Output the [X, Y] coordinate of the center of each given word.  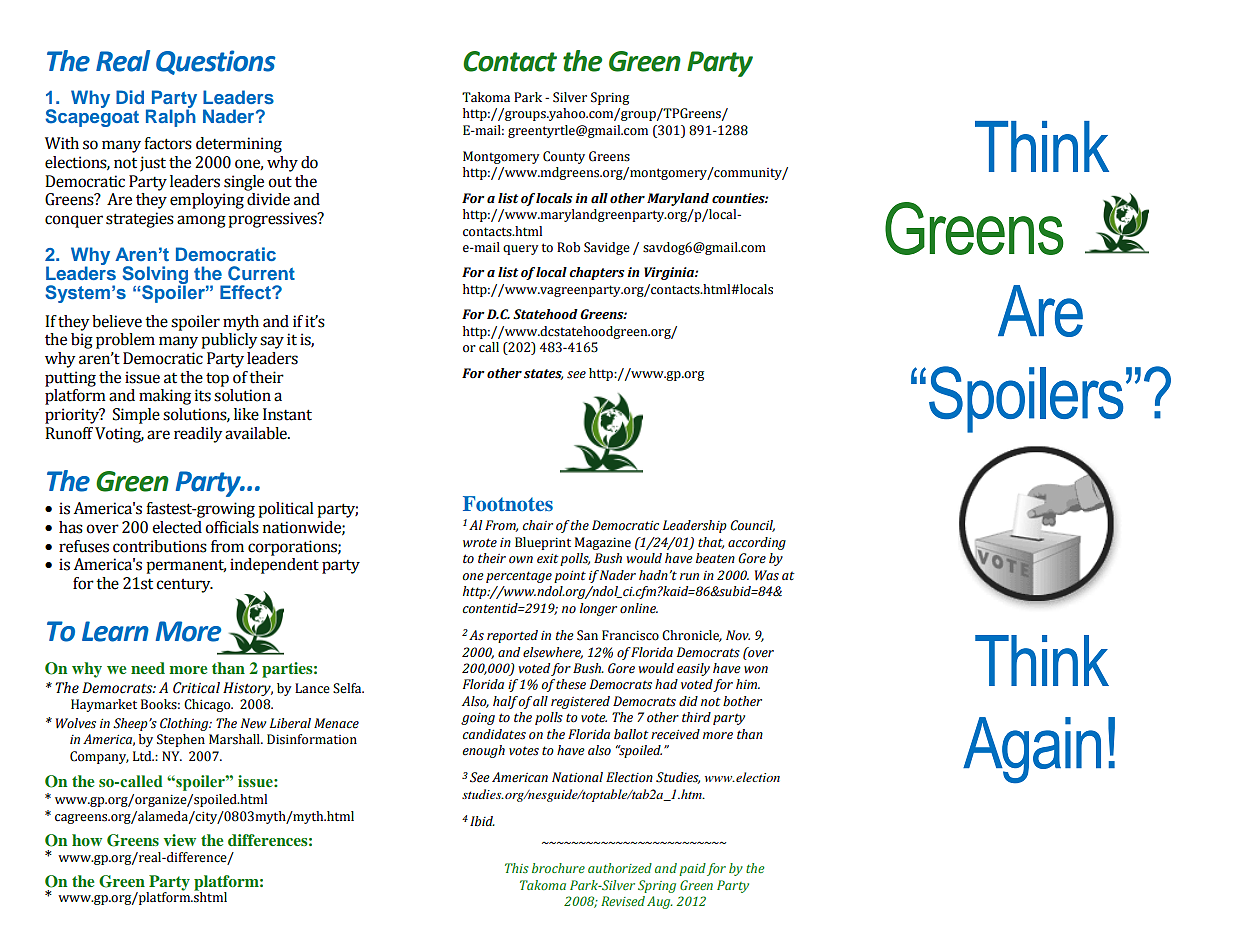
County [564, 157]
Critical [196, 688]
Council [752, 526]
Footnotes [508, 503]
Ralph [171, 117]
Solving [155, 276]
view [180, 840]
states [543, 374]
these [571, 684]
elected [177, 527]
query [521, 250]
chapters [596, 273]
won [756, 670]
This [517, 868]
